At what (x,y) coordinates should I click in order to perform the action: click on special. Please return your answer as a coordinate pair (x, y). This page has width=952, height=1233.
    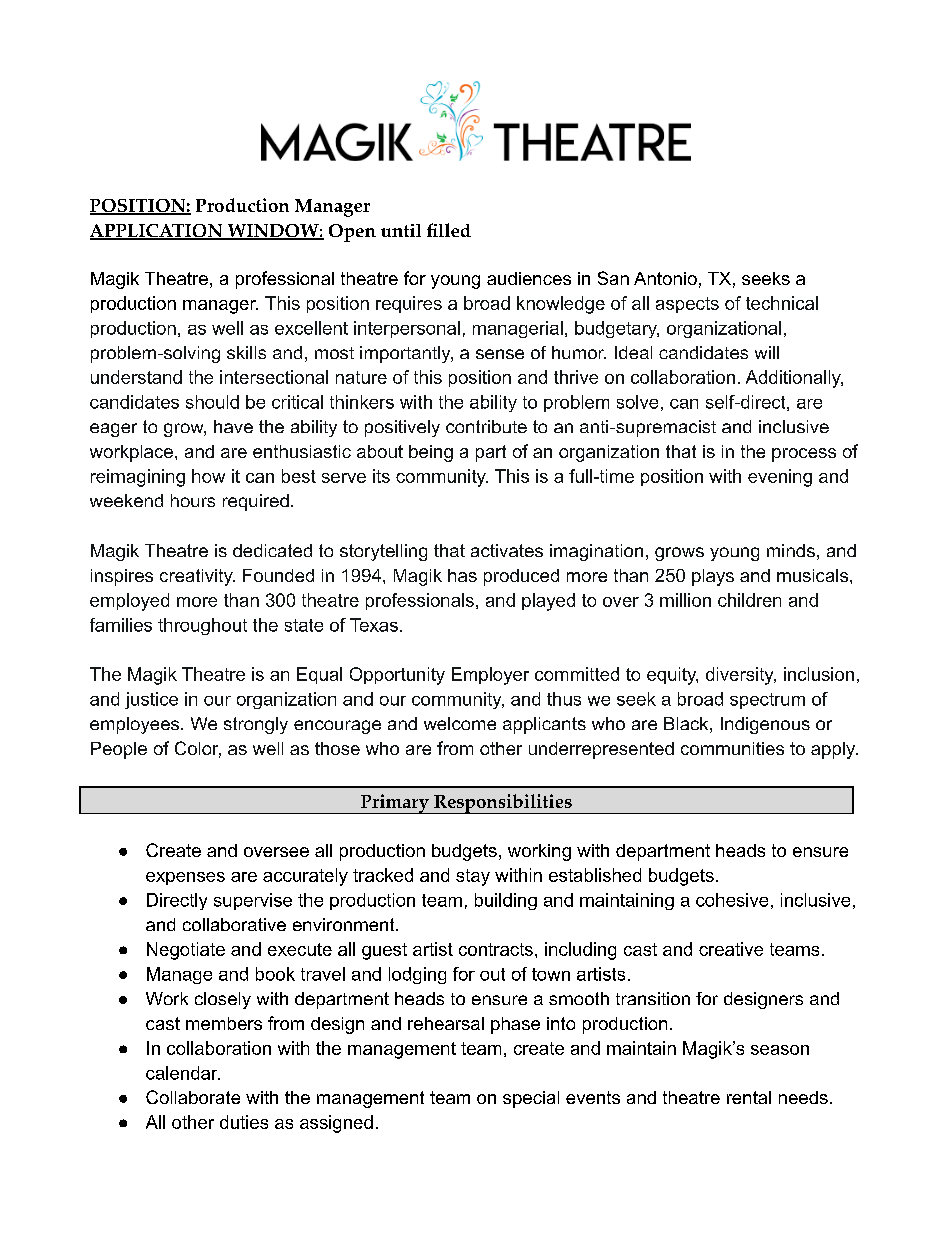
    Looking at the image, I should click on (531, 1099).
